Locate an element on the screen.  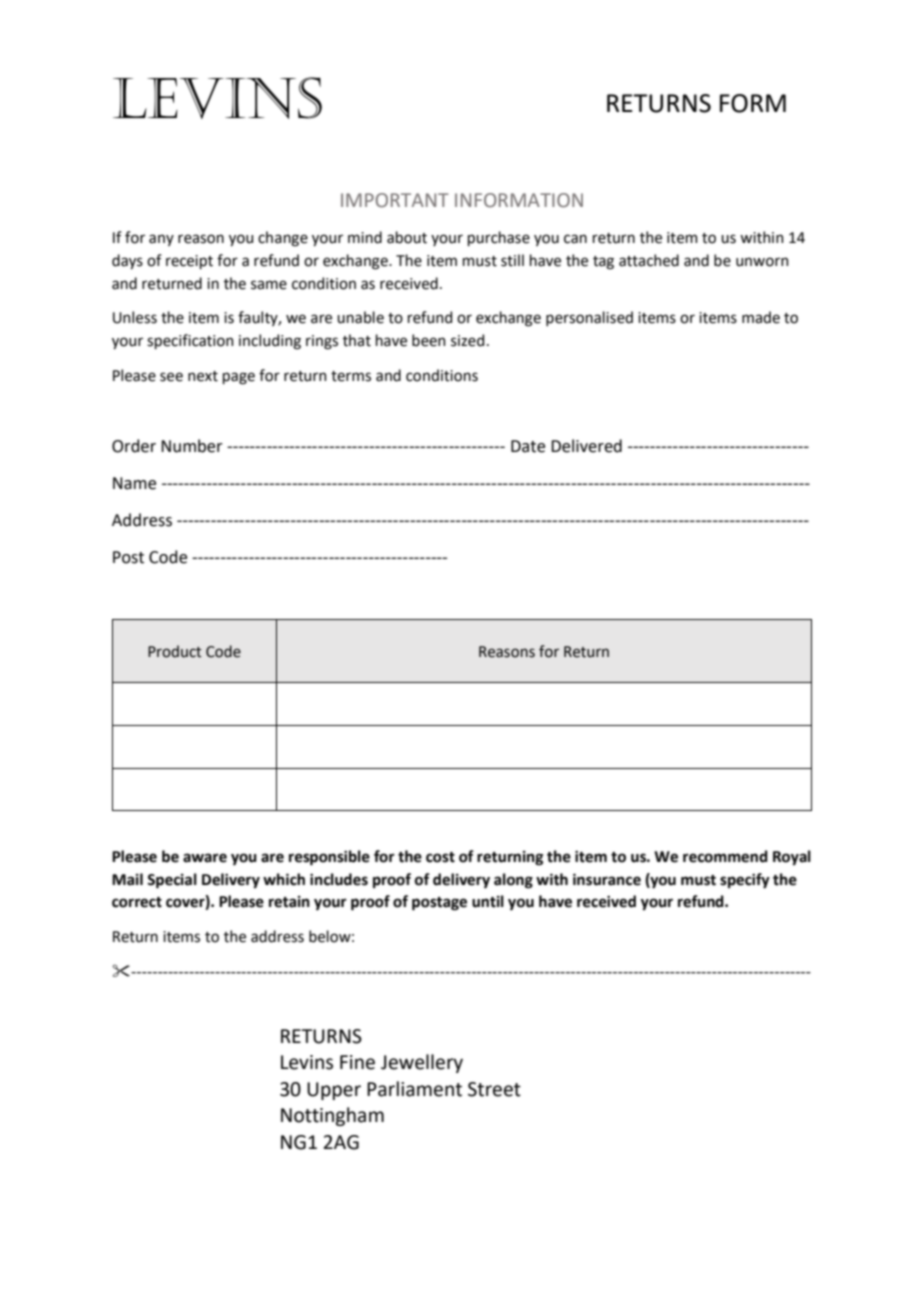
Street is located at coordinates (494, 1089).
